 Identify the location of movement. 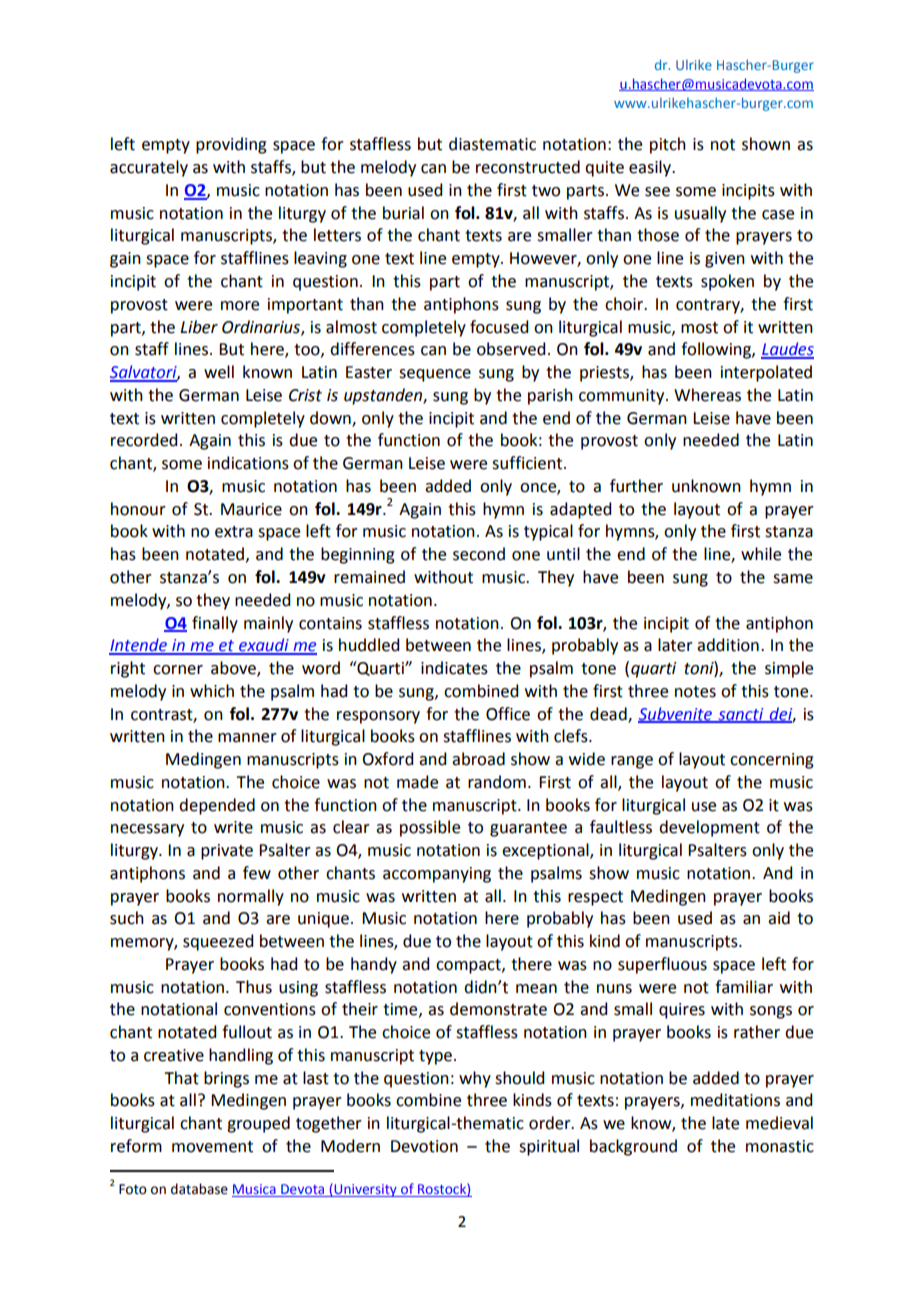
(212, 1147).
